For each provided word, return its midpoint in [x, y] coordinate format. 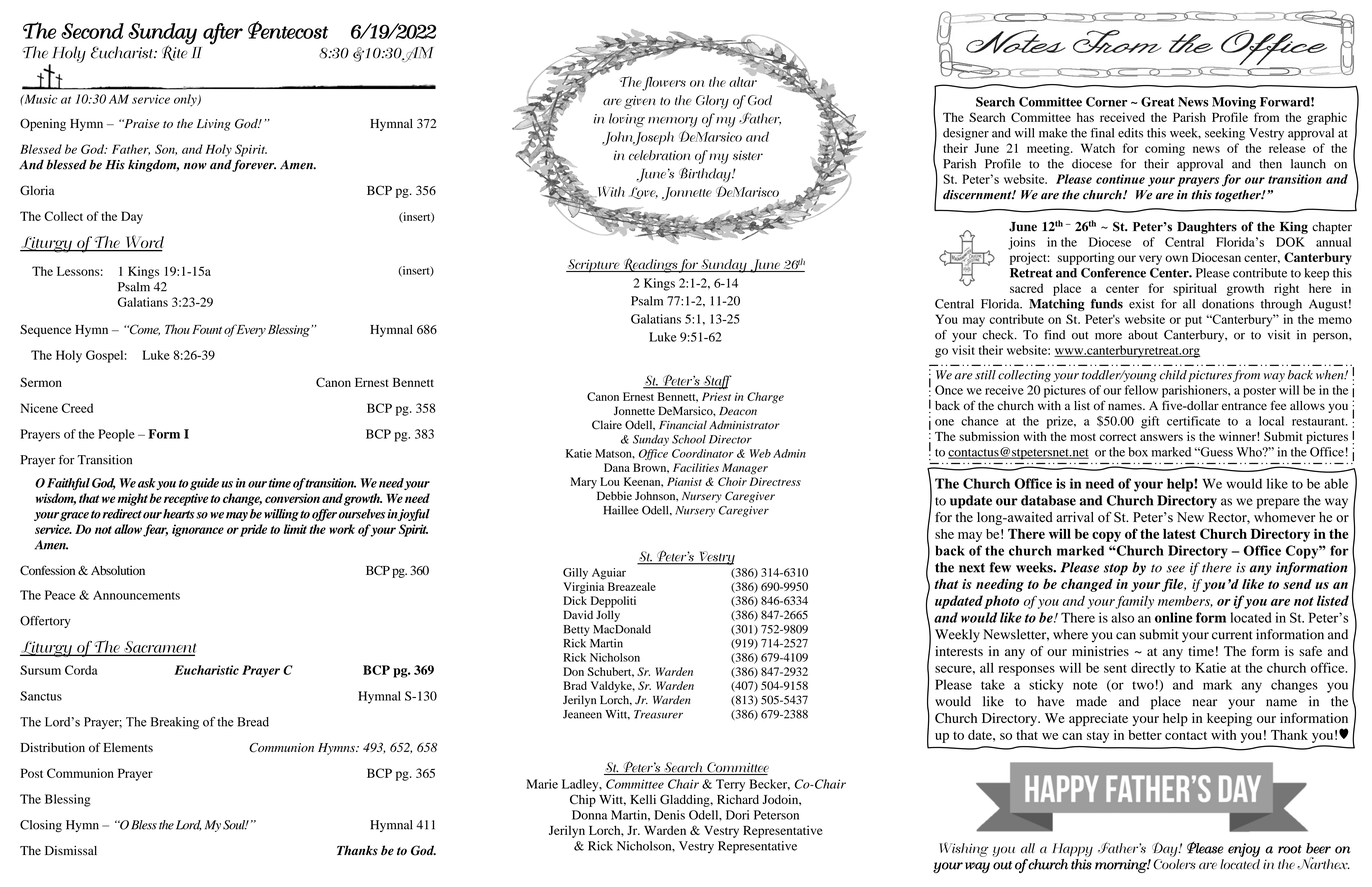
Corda [81, 670]
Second [92, 31]
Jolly [608, 616]
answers [1161, 437]
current [1232, 635]
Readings [650, 265]
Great [1158, 102]
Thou [177, 329]
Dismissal [71, 850]
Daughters [1207, 228]
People [116, 435]
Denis [669, 815]
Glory [712, 102]
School [689, 439]
